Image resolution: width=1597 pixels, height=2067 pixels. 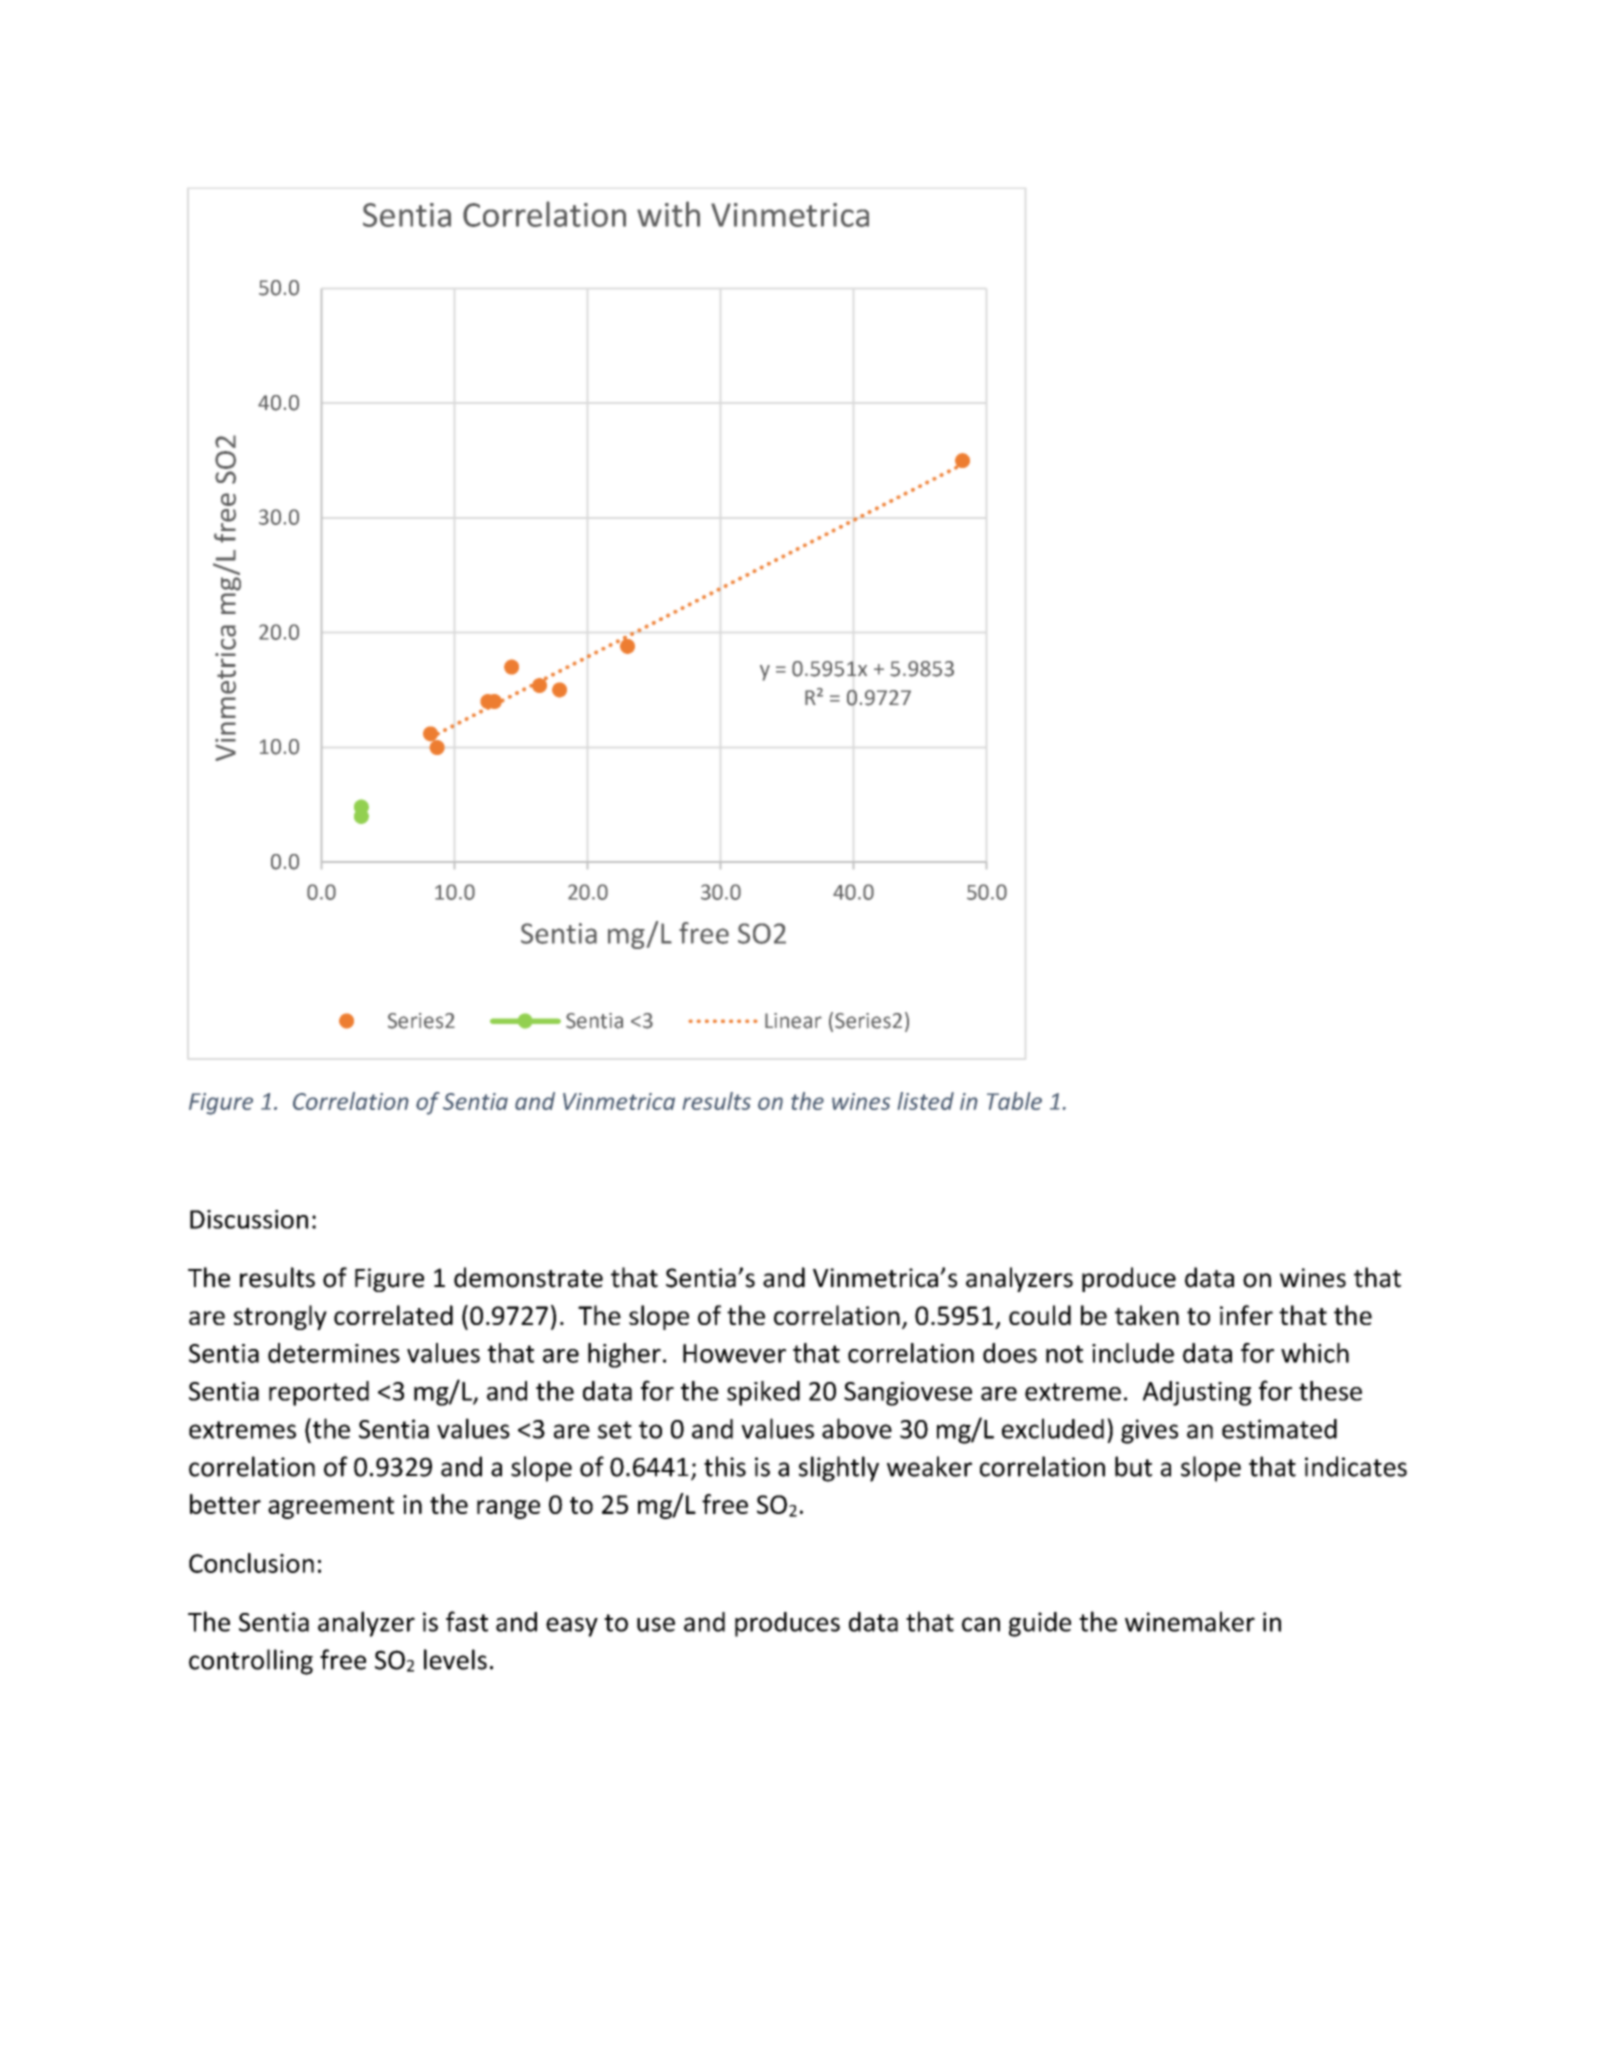 What do you see at coordinates (926, 1101) in the screenshot?
I see `listed` at bounding box center [926, 1101].
